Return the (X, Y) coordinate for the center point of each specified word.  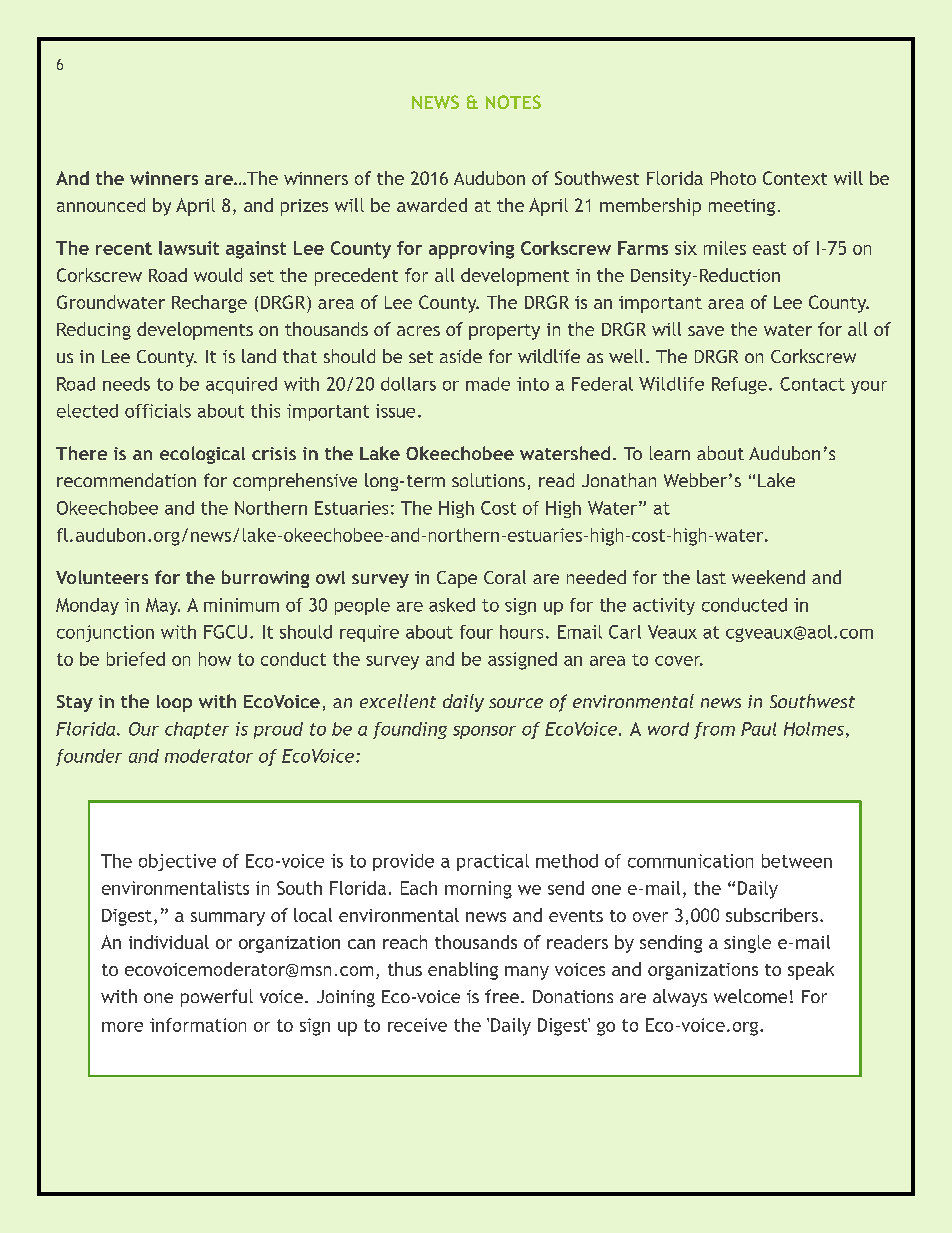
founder (89, 757)
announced (101, 205)
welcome (750, 996)
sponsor (484, 732)
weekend (768, 577)
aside (461, 356)
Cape (457, 579)
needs (126, 384)
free (502, 996)
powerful (217, 998)
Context (795, 178)
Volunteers (102, 577)
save (706, 331)
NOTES (513, 102)
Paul (758, 729)
